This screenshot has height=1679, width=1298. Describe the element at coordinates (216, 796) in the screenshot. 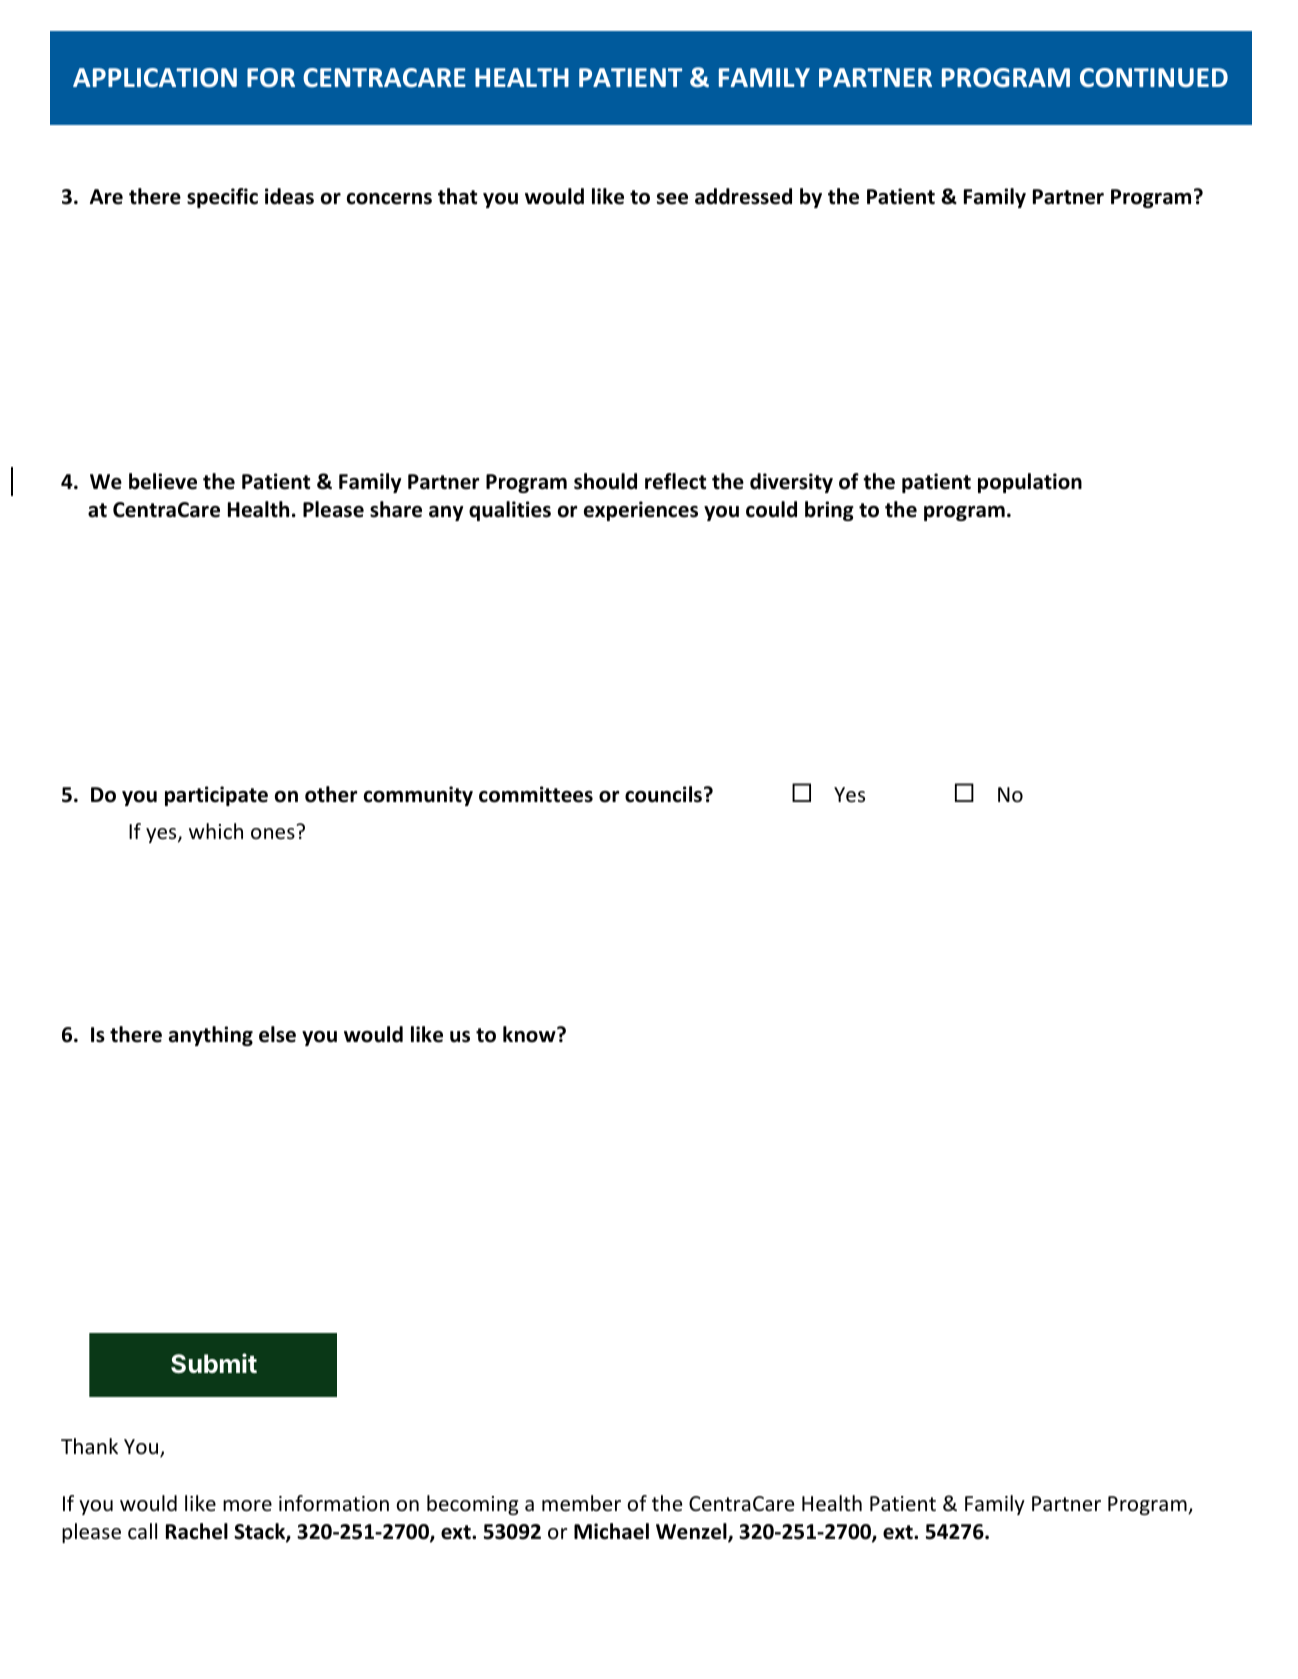

I see `participate` at that location.
